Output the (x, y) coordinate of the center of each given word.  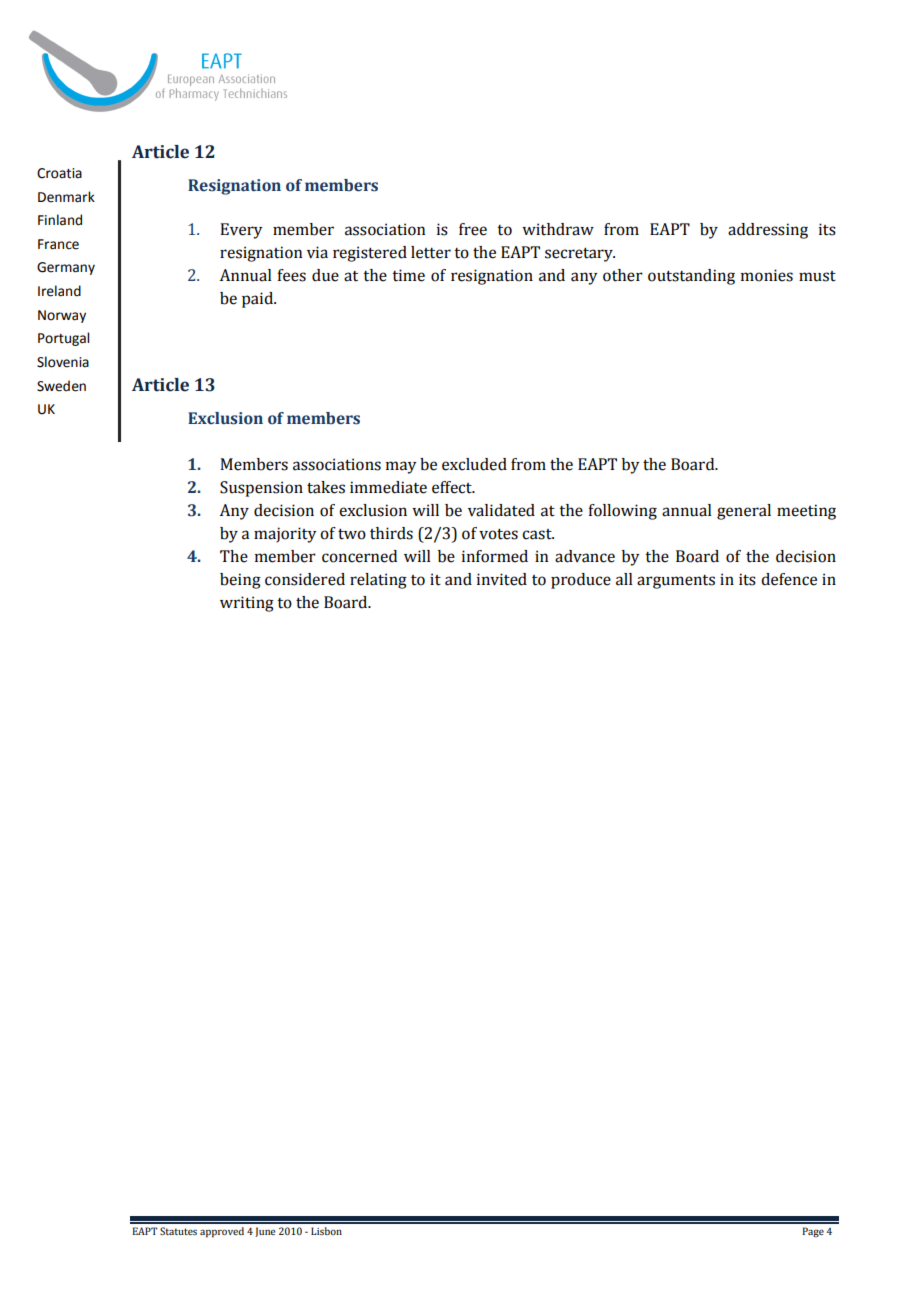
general (744, 512)
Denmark (66, 197)
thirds (391, 533)
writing (247, 604)
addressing (768, 231)
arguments (676, 582)
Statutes (178, 1231)
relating (378, 581)
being (240, 581)
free (473, 229)
